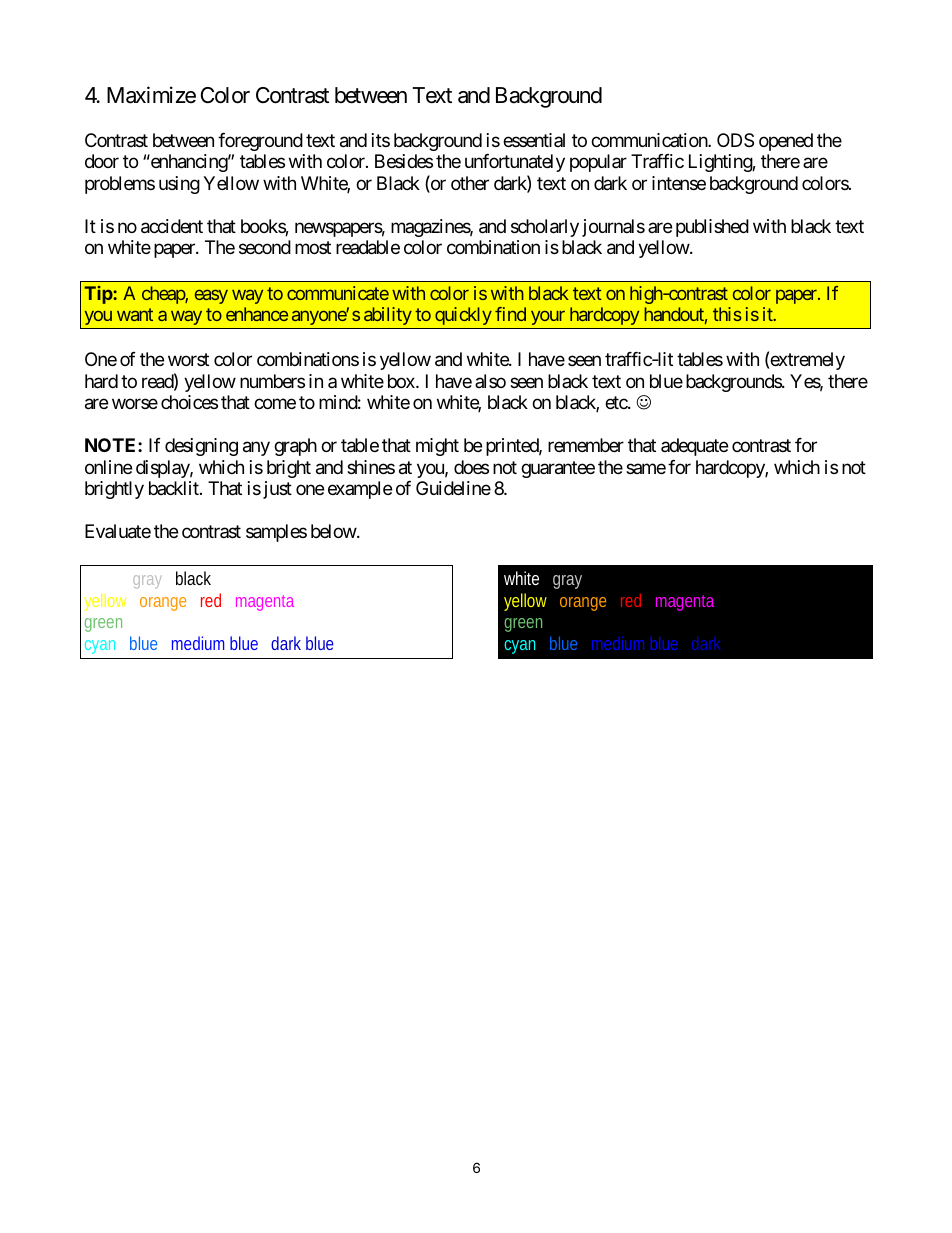 The width and height of the screenshot is (952, 1233). I want to click on foreground, so click(260, 142).
